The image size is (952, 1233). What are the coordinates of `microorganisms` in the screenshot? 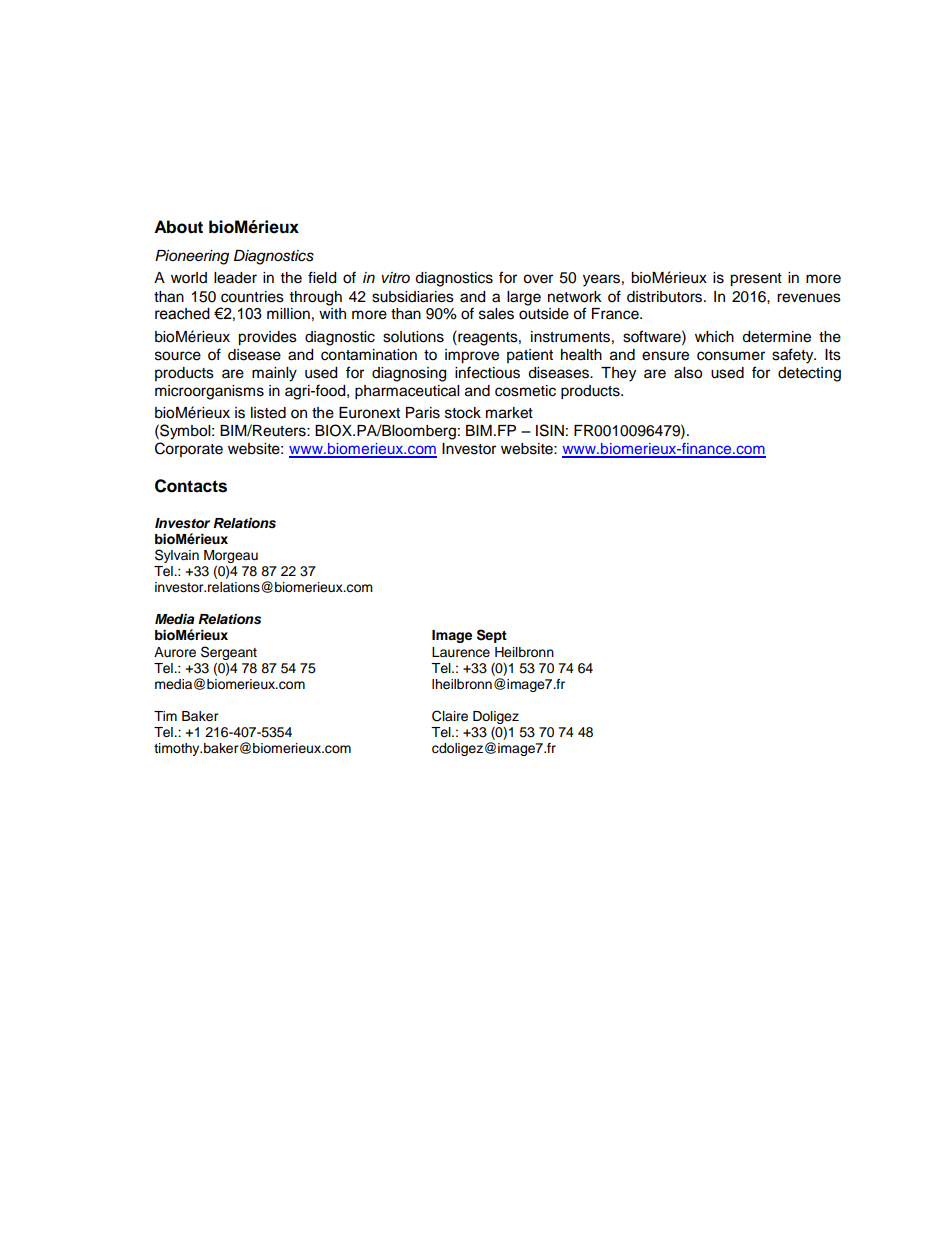 It's located at (209, 392).
